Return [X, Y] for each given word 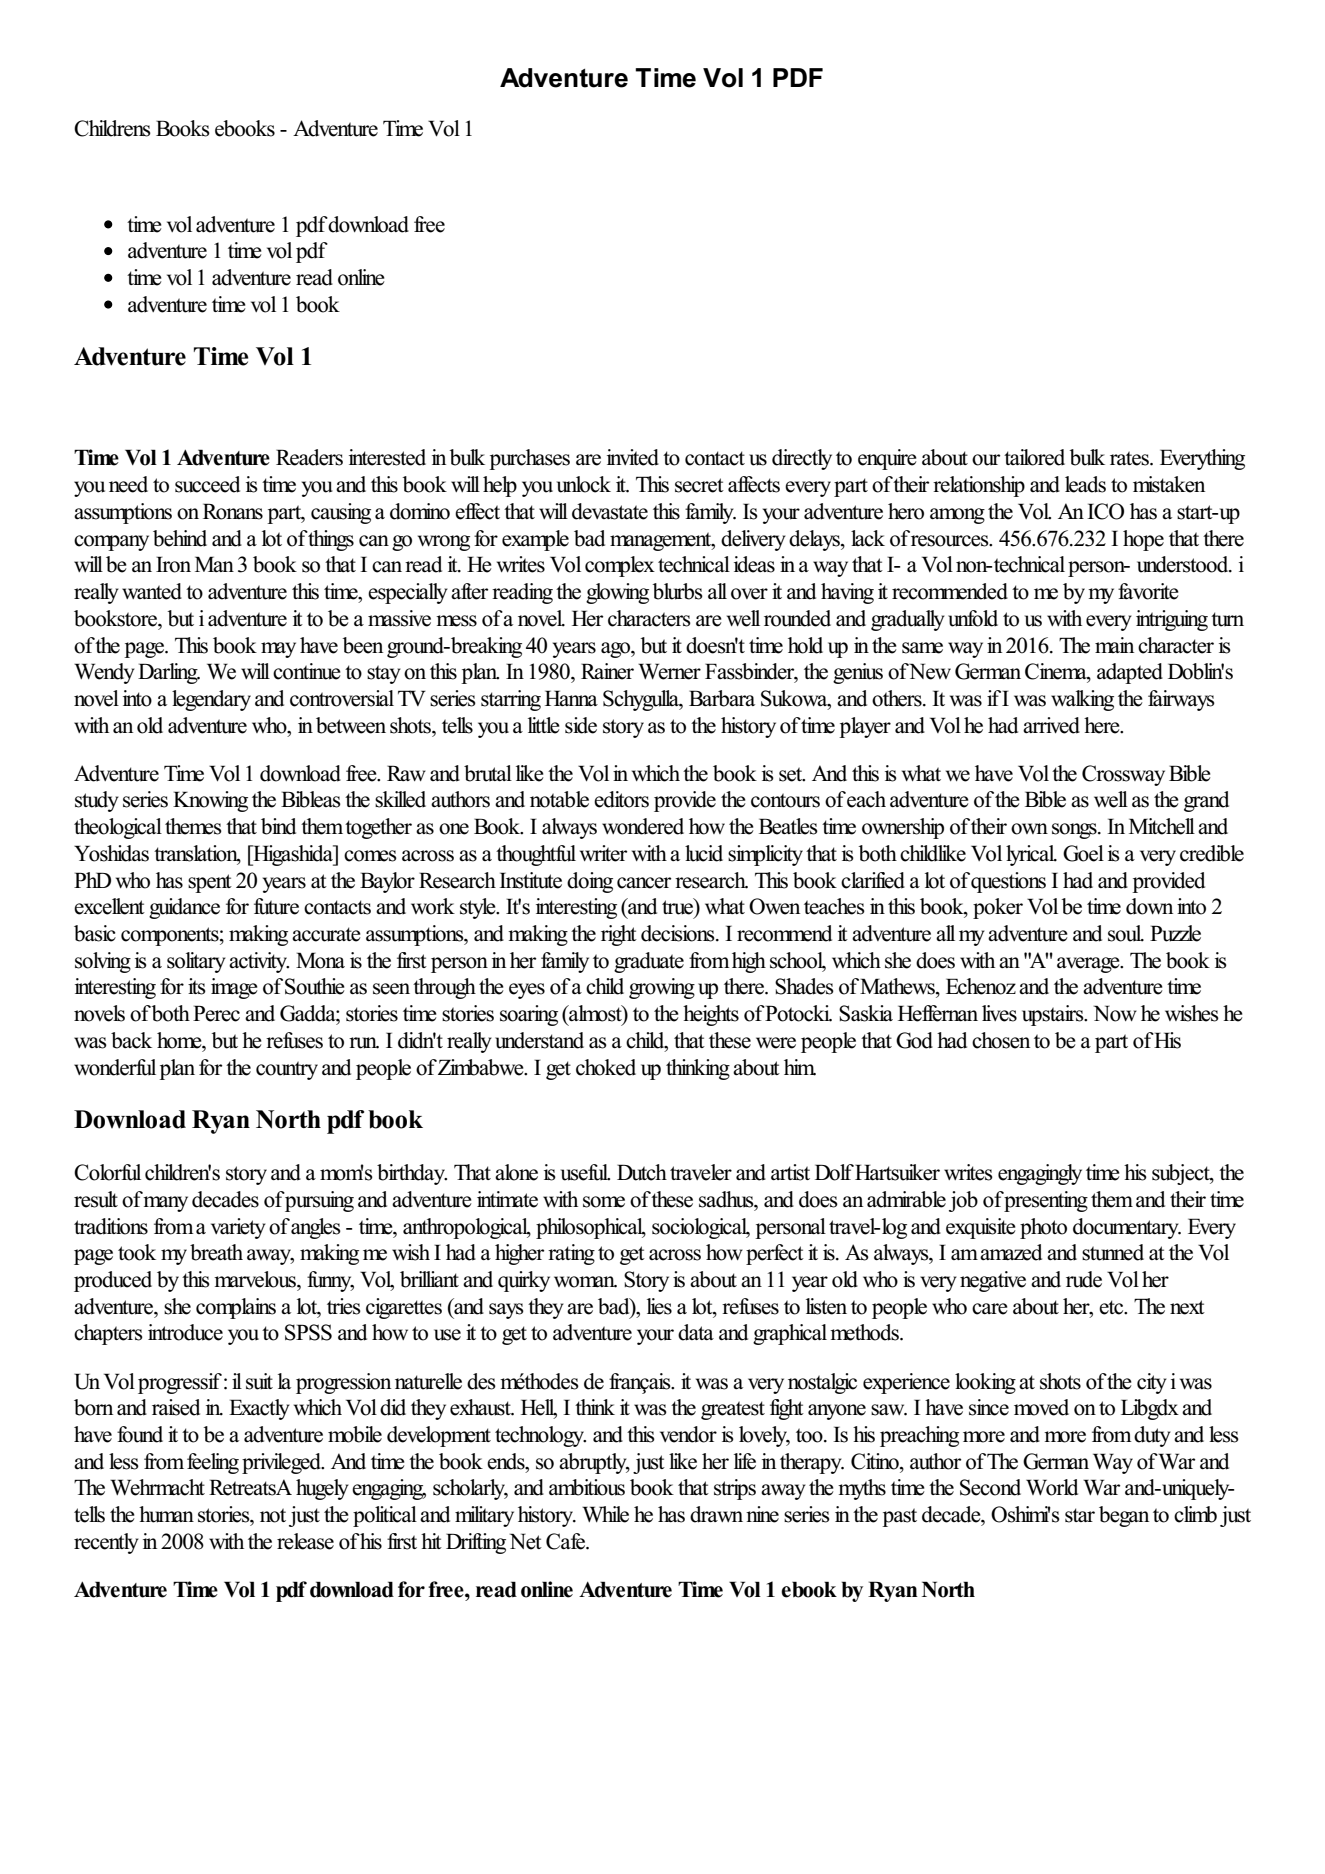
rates [1130, 458]
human [166, 1514]
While [605, 1514]
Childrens [112, 128]
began [1124, 1516]
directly [802, 459]
